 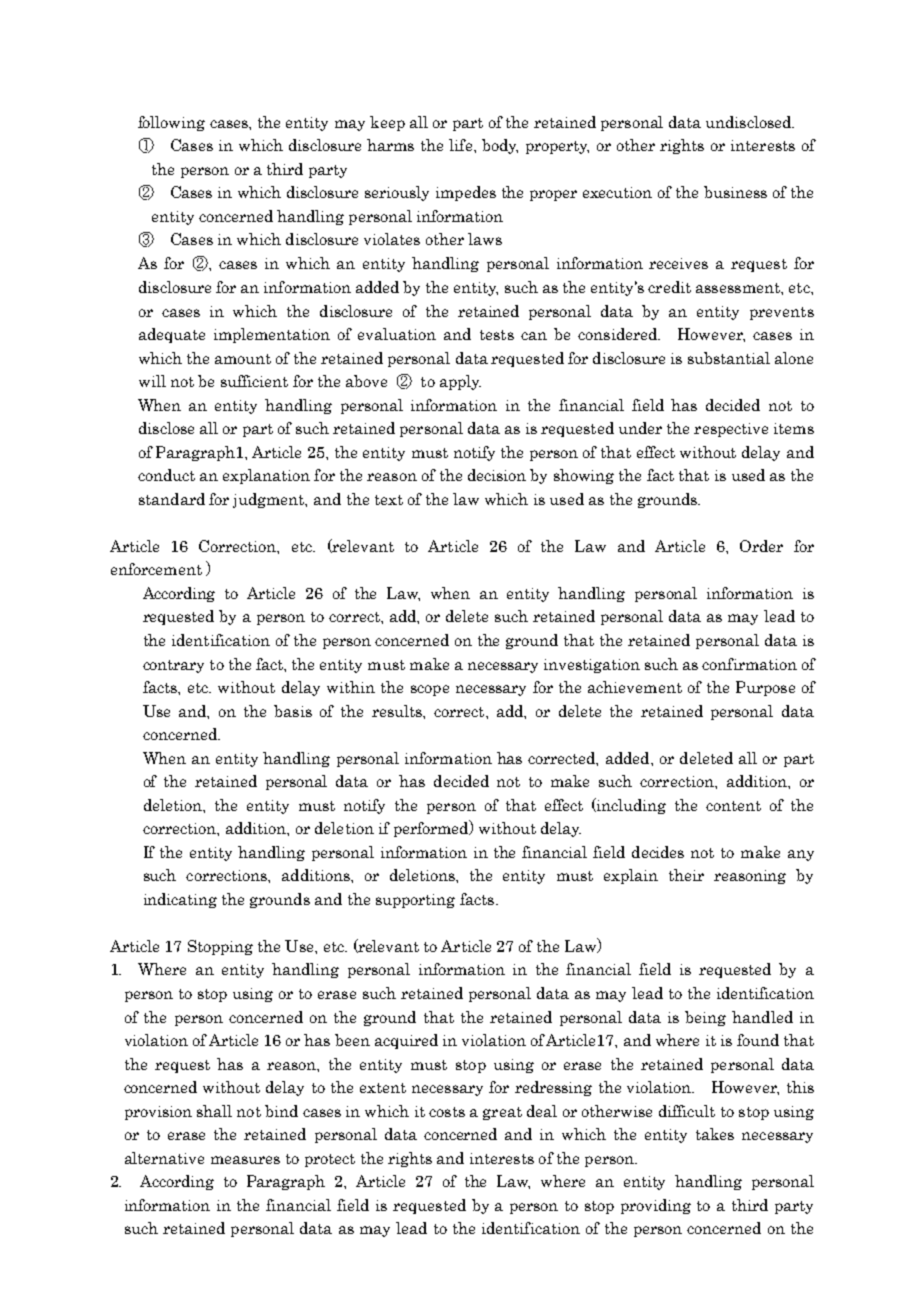 What do you see at coordinates (749, 664) in the image?
I see `confirmation` at bounding box center [749, 664].
